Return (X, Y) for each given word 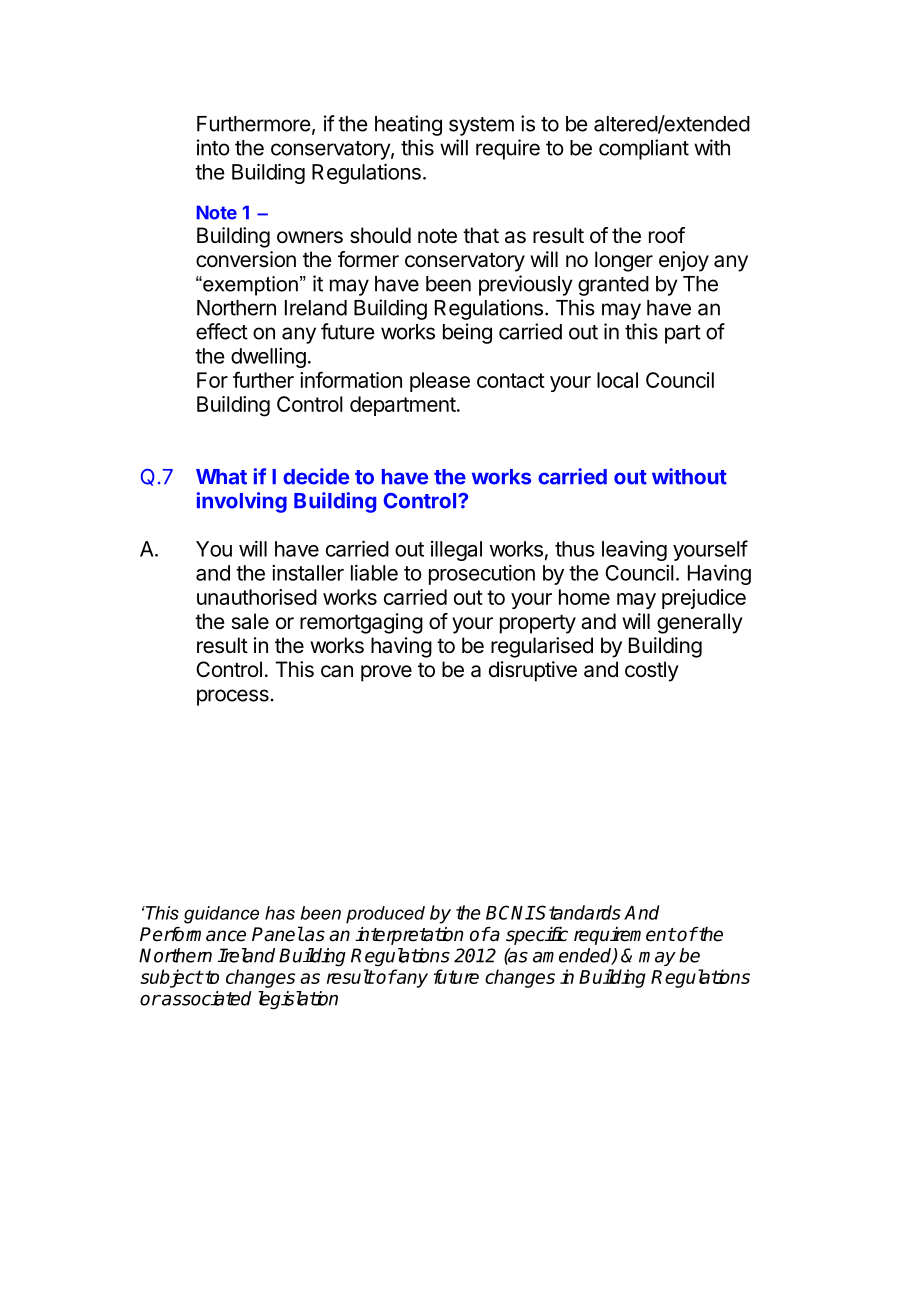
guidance (221, 915)
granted (613, 286)
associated (206, 998)
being (467, 333)
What (221, 477)
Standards (577, 912)
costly (652, 671)
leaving (634, 550)
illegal (456, 551)
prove (386, 673)
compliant (644, 149)
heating (408, 125)
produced (385, 915)
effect (222, 331)
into (213, 147)
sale (250, 621)
